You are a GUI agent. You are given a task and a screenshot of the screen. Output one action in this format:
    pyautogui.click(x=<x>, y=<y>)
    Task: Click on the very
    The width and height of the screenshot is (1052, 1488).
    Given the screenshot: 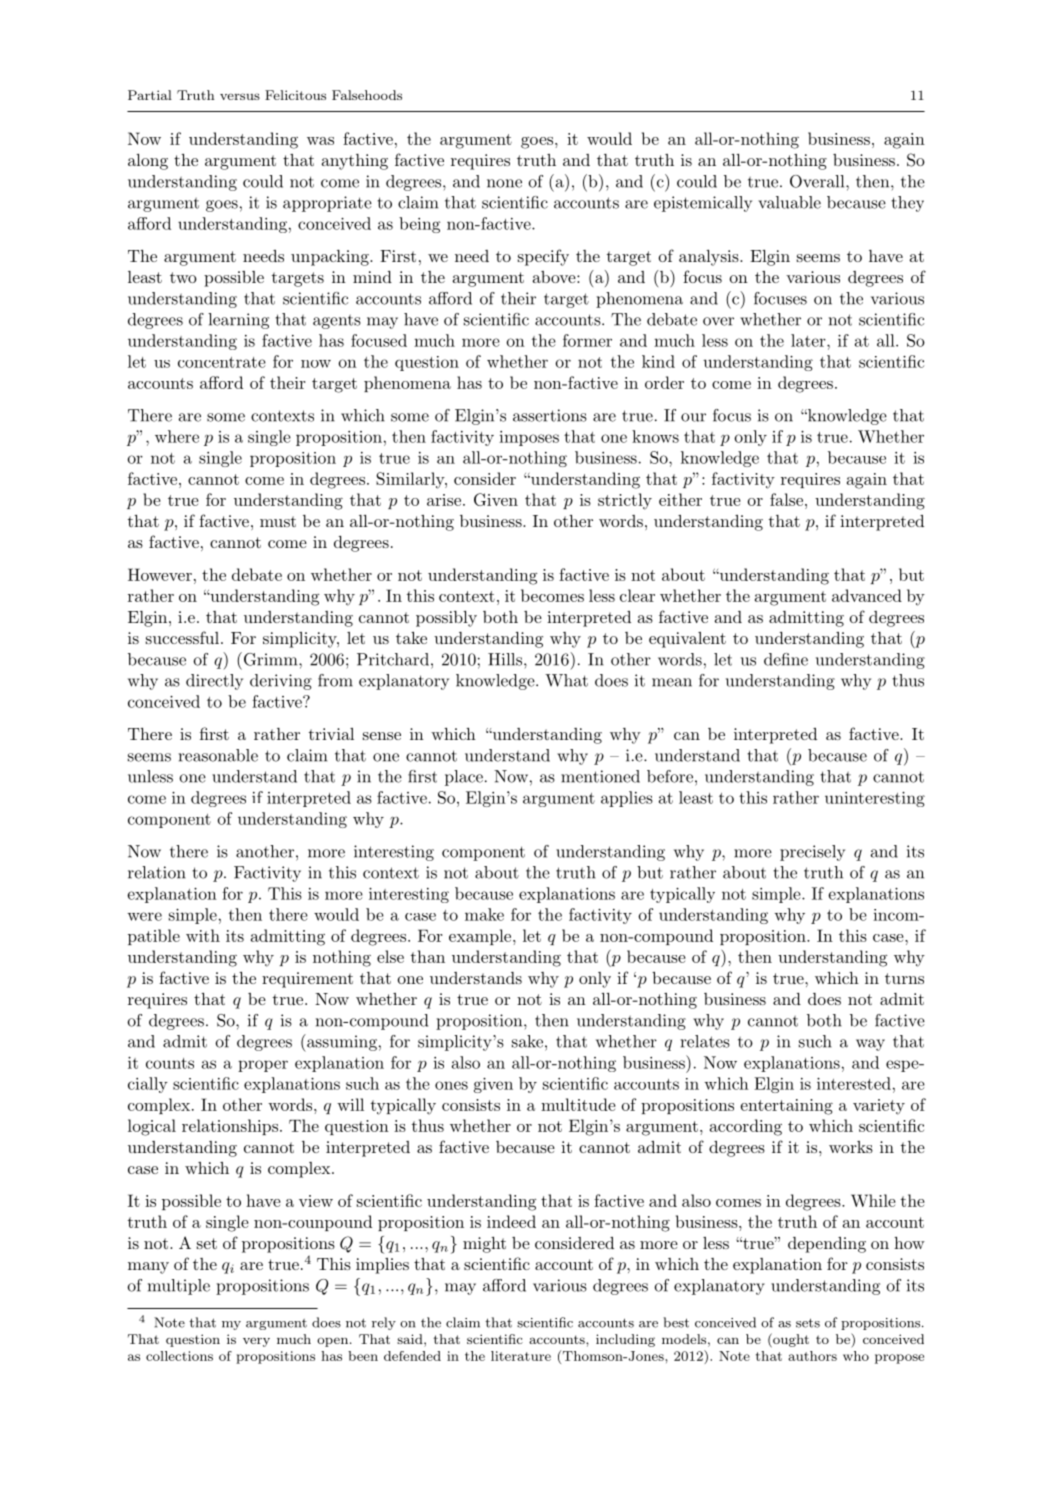 What is the action you would take?
    pyautogui.click(x=256, y=1342)
